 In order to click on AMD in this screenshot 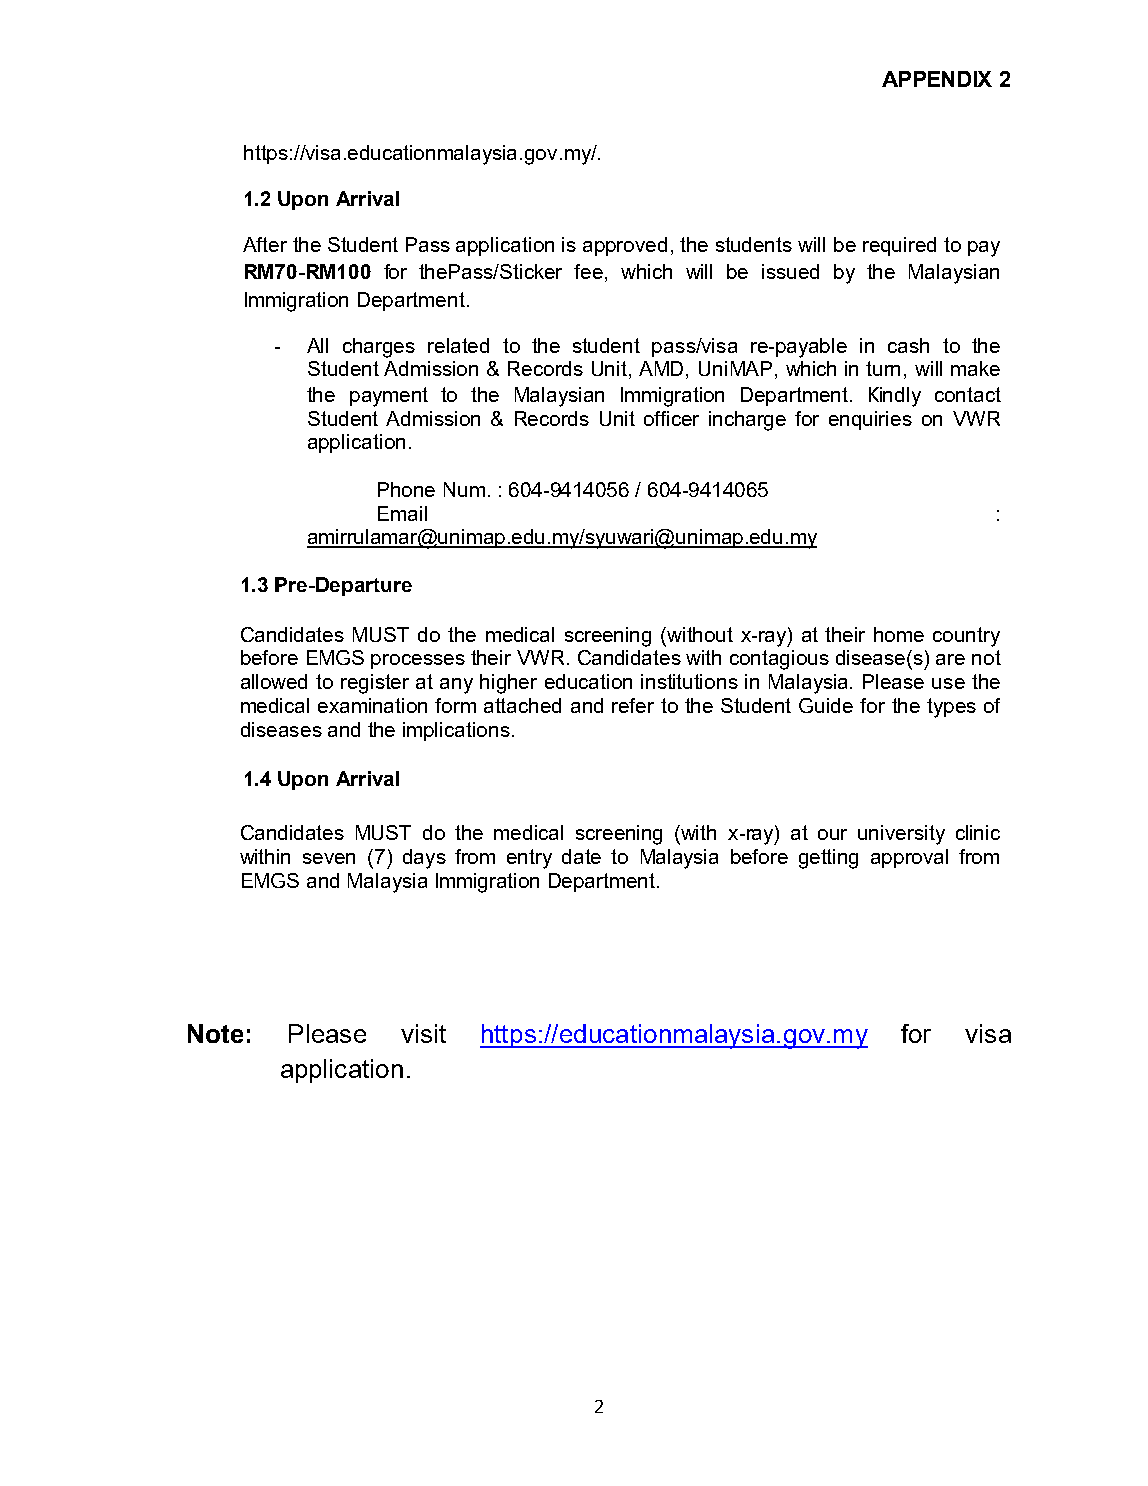, I will do `click(663, 370)`.
